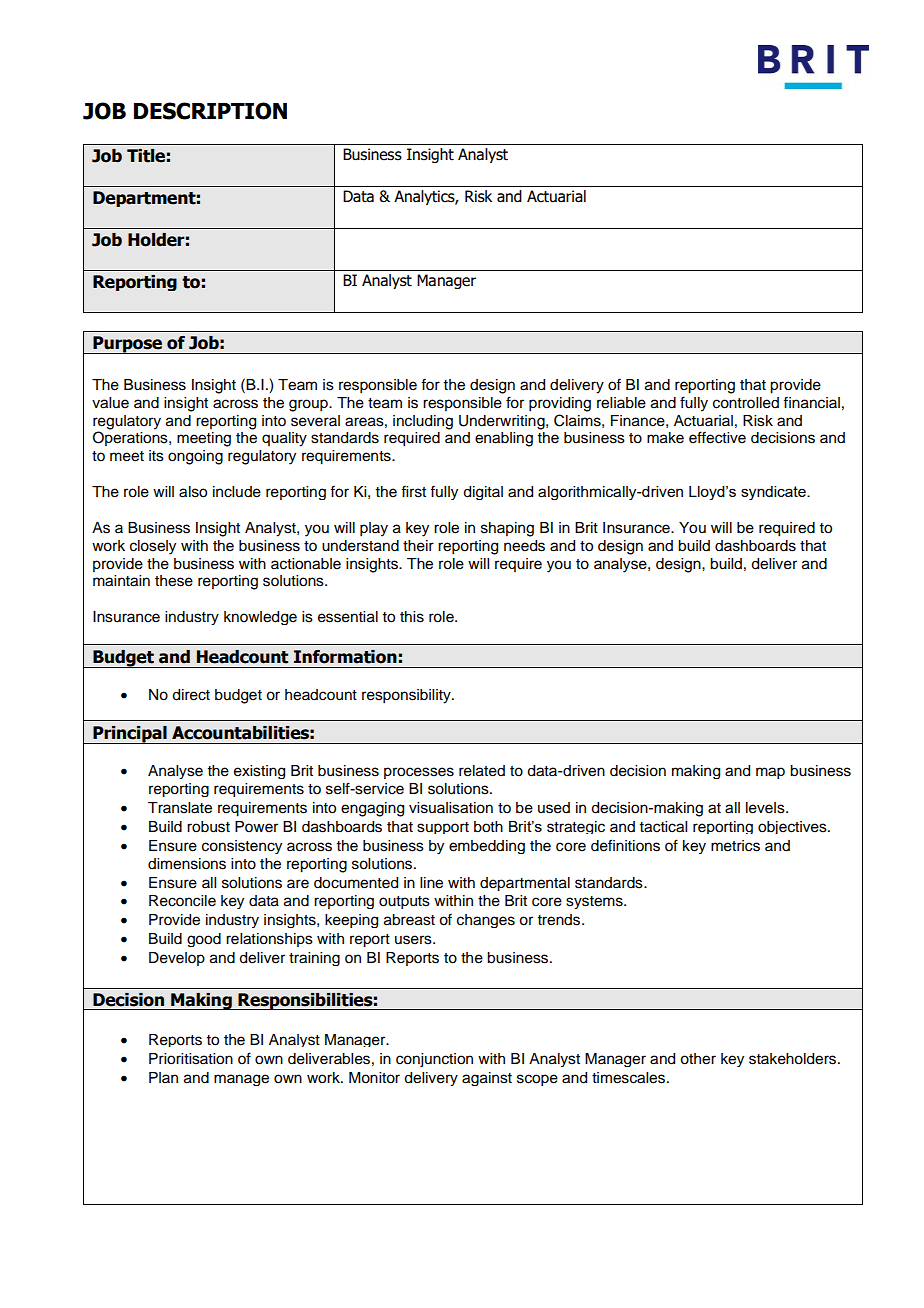 The width and height of the image is (924, 1308). I want to click on controlled, so click(746, 403).
